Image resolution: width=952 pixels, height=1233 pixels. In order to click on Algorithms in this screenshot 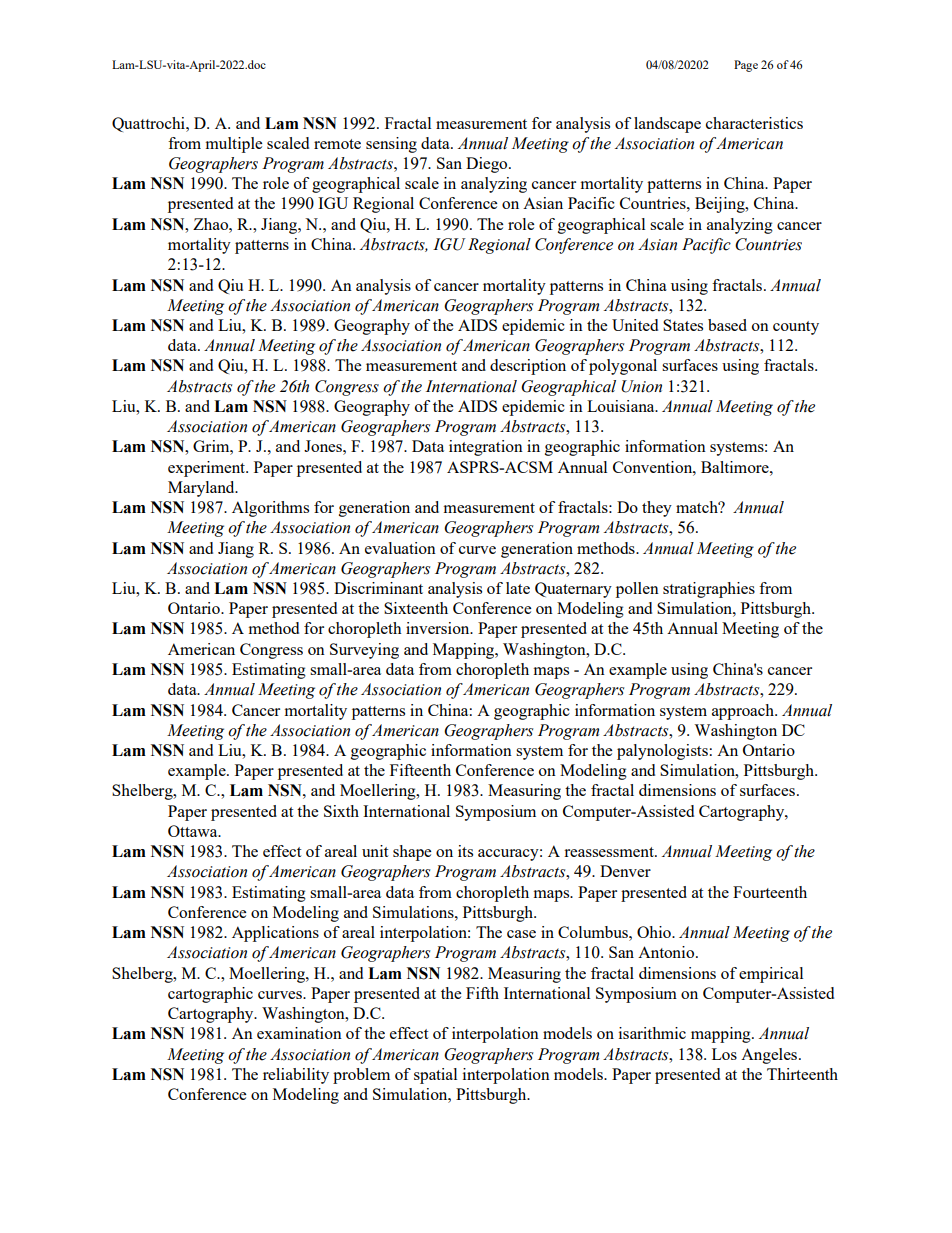, I will do `click(270, 509)`.
